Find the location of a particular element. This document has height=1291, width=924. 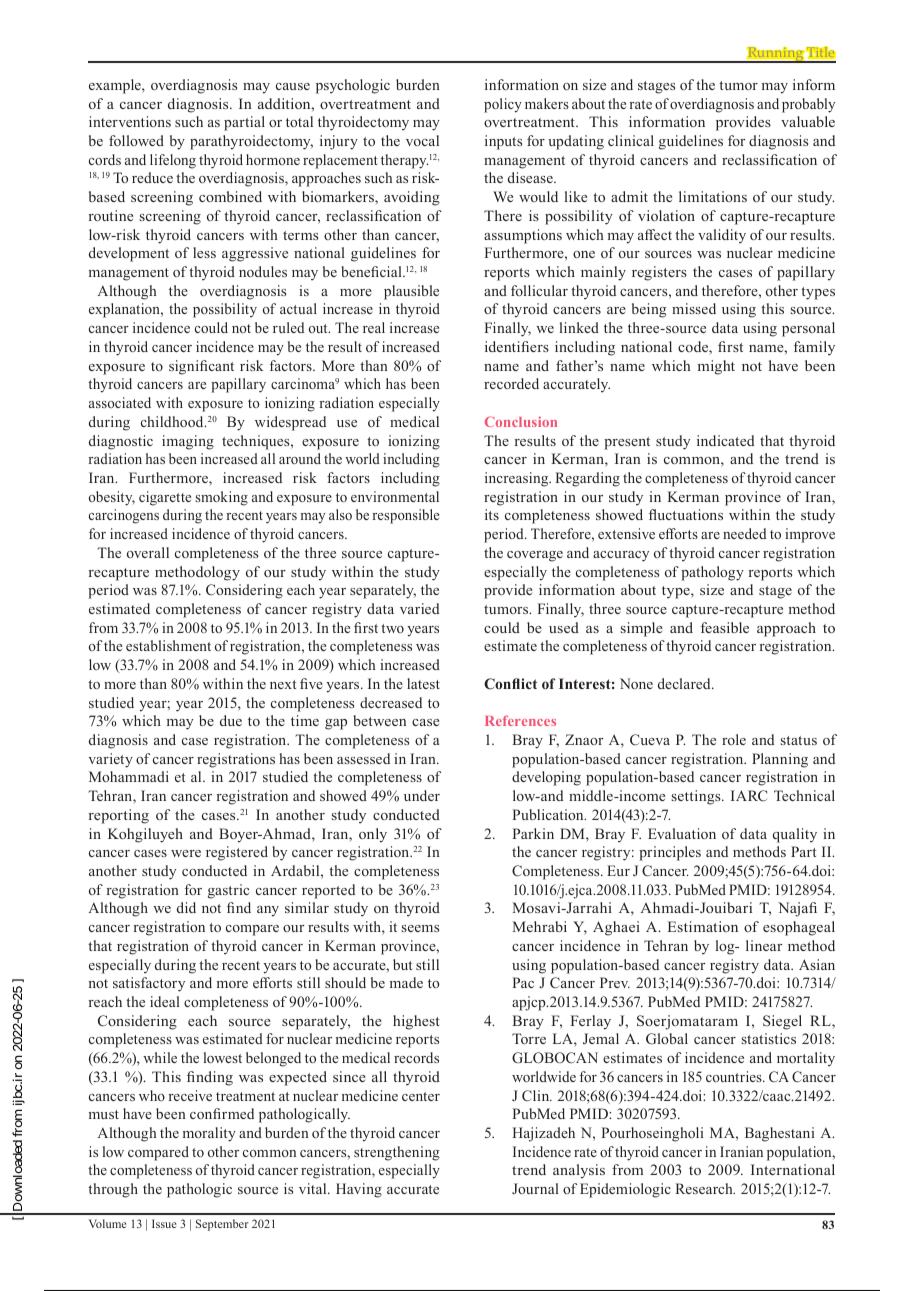

lifelong is located at coordinates (173, 161).
